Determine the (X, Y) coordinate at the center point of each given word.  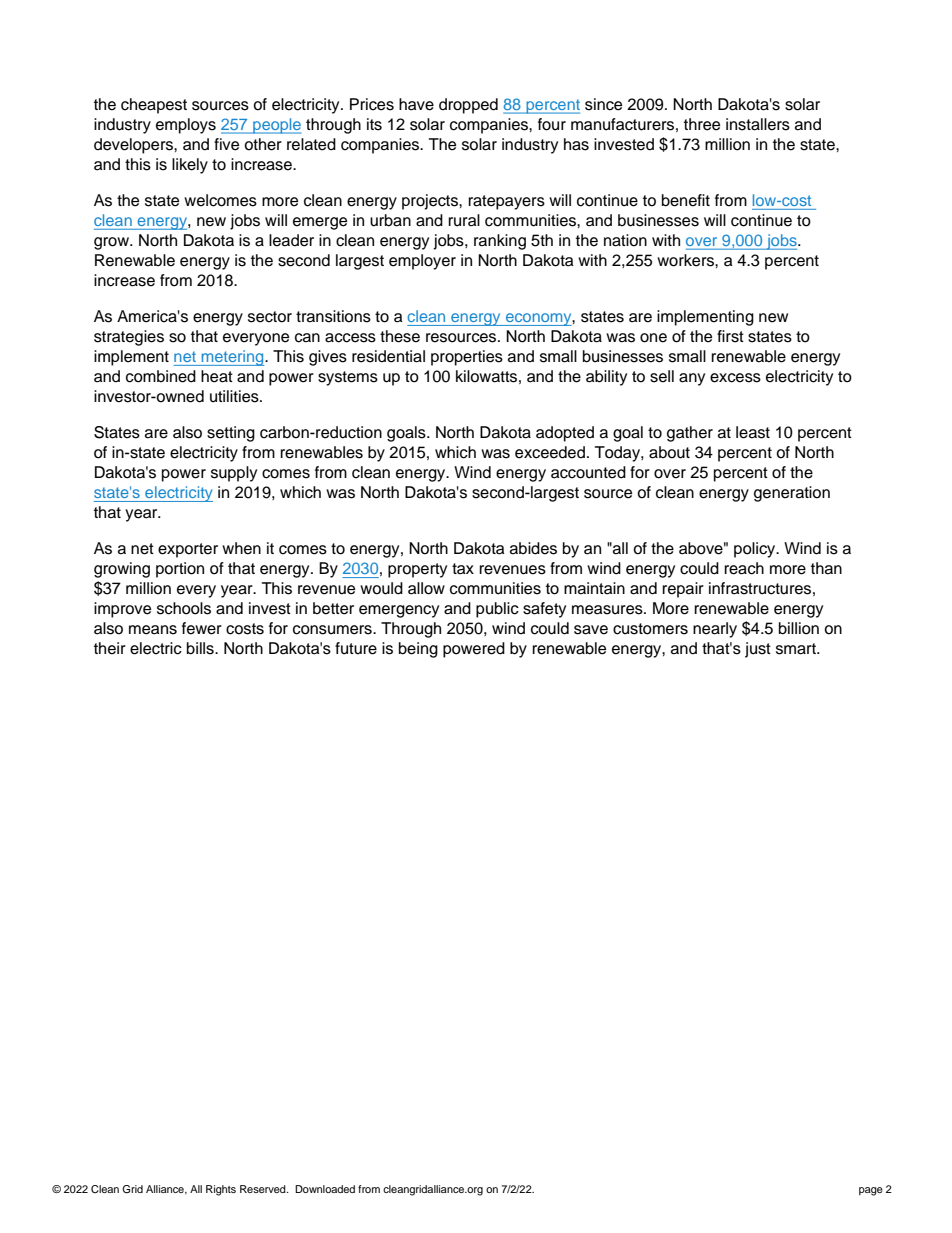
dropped (468, 106)
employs (186, 126)
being (418, 650)
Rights (221, 1190)
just (758, 650)
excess (735, 378)
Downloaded (325, 1189)
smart (797, 649)
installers (758, 124)
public (497, 610)
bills (201, 648)
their (110, 648)
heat (217, 376)
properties (467, 358)
